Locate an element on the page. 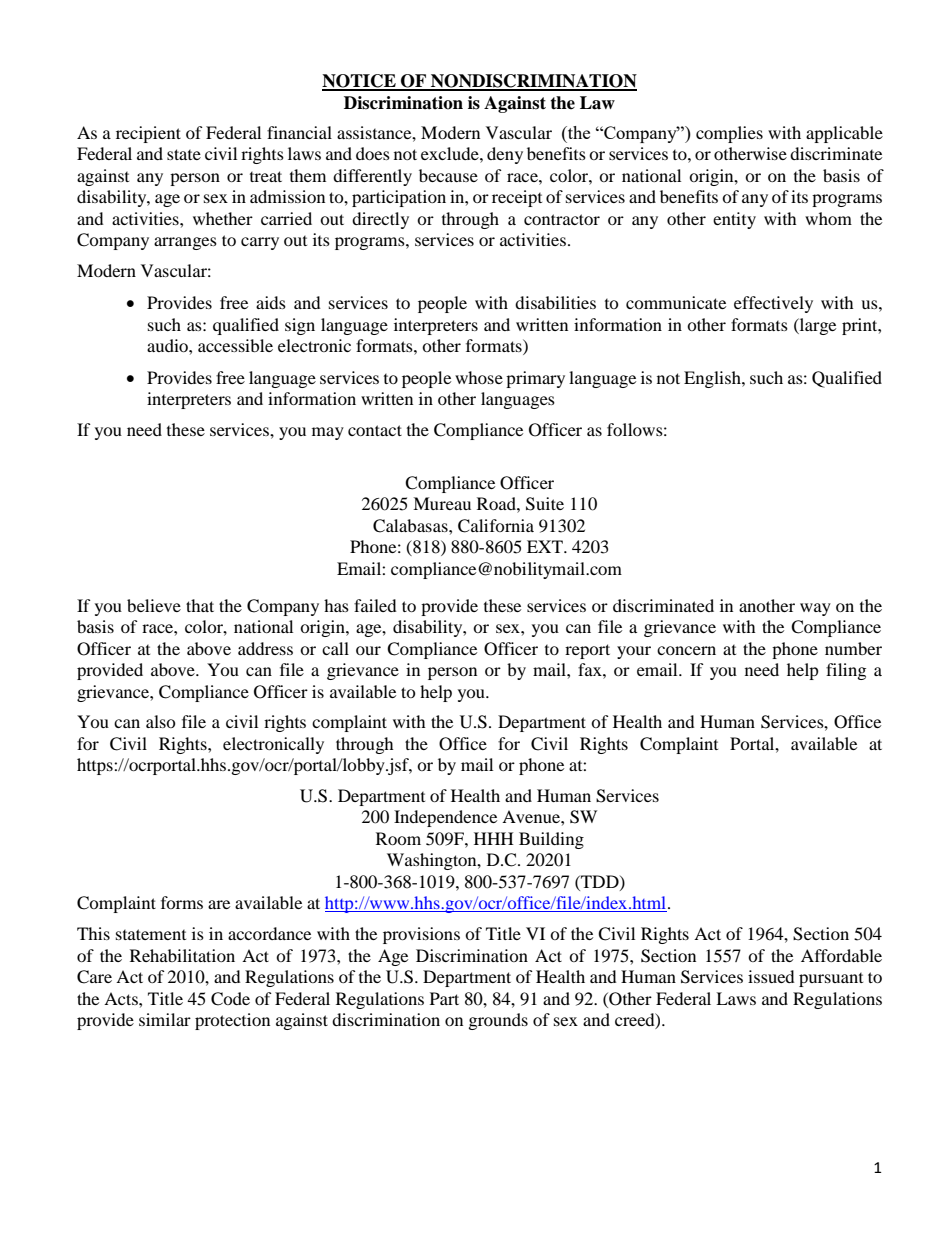  way is located at coordinates (815, 609).
